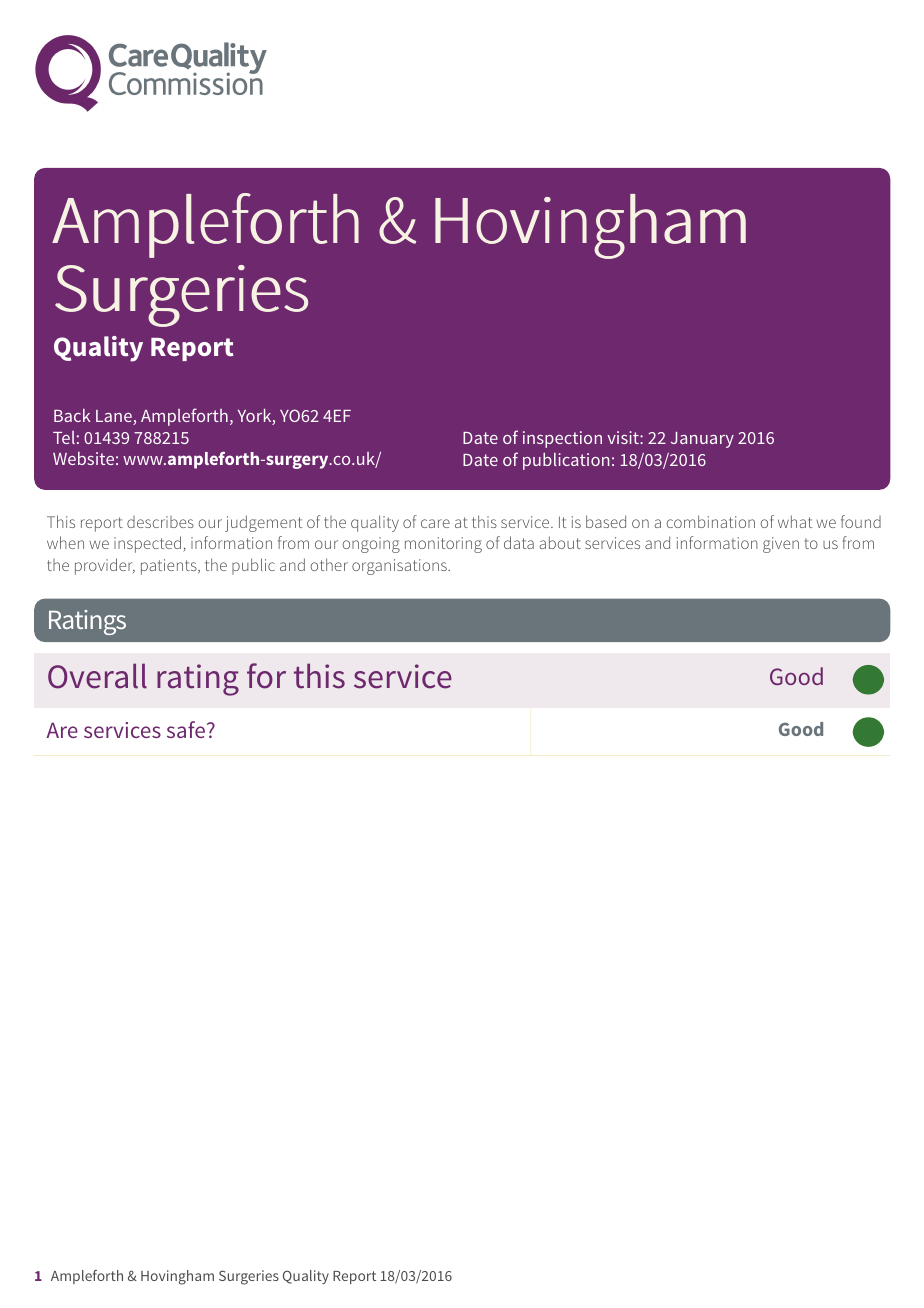 The height and width of the image is (1308, 924). Describe the element at coordinates (97, 676) in the image. I see `Overall` at that location.
